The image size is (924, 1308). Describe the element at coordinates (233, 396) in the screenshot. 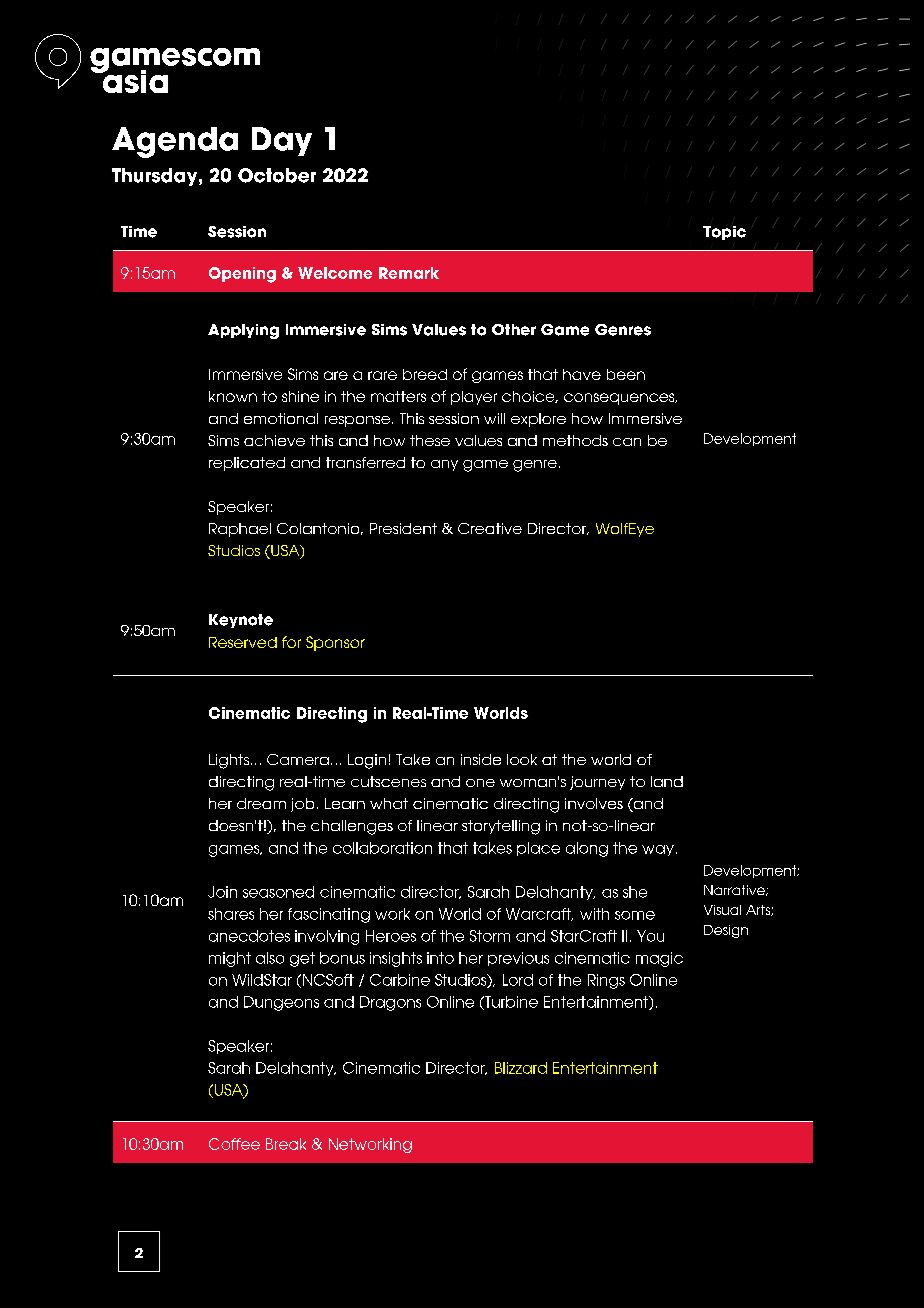

I see `known` at that location.
